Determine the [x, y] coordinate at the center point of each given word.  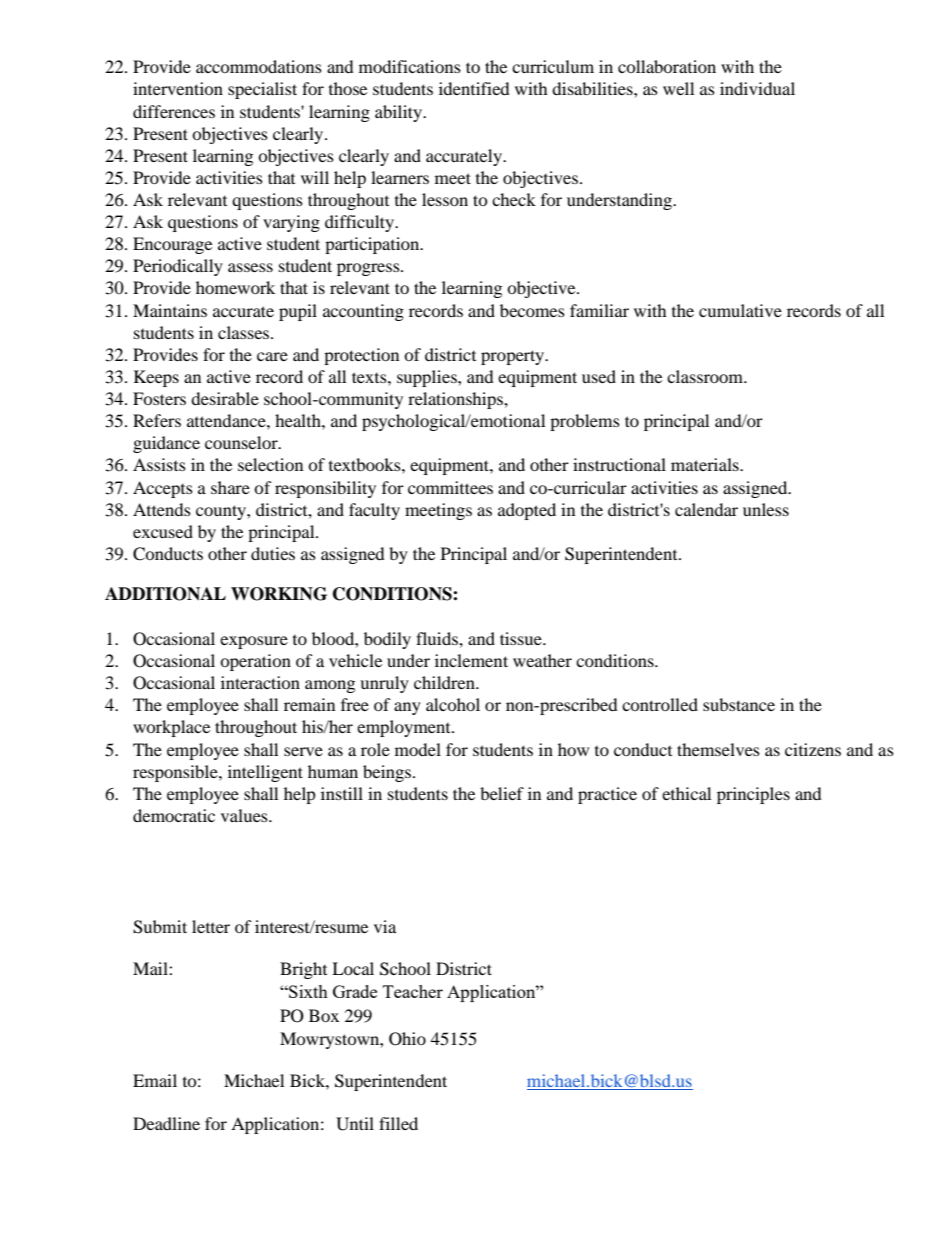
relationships [456, 400]
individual [757, 88]
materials [706, 464]
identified [474, 88]
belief [502, 793]
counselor [242, 442]
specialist [262, 90]
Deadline [166, 1123]
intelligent [265, 773]
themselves [718, 749]
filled [398, 1123]
